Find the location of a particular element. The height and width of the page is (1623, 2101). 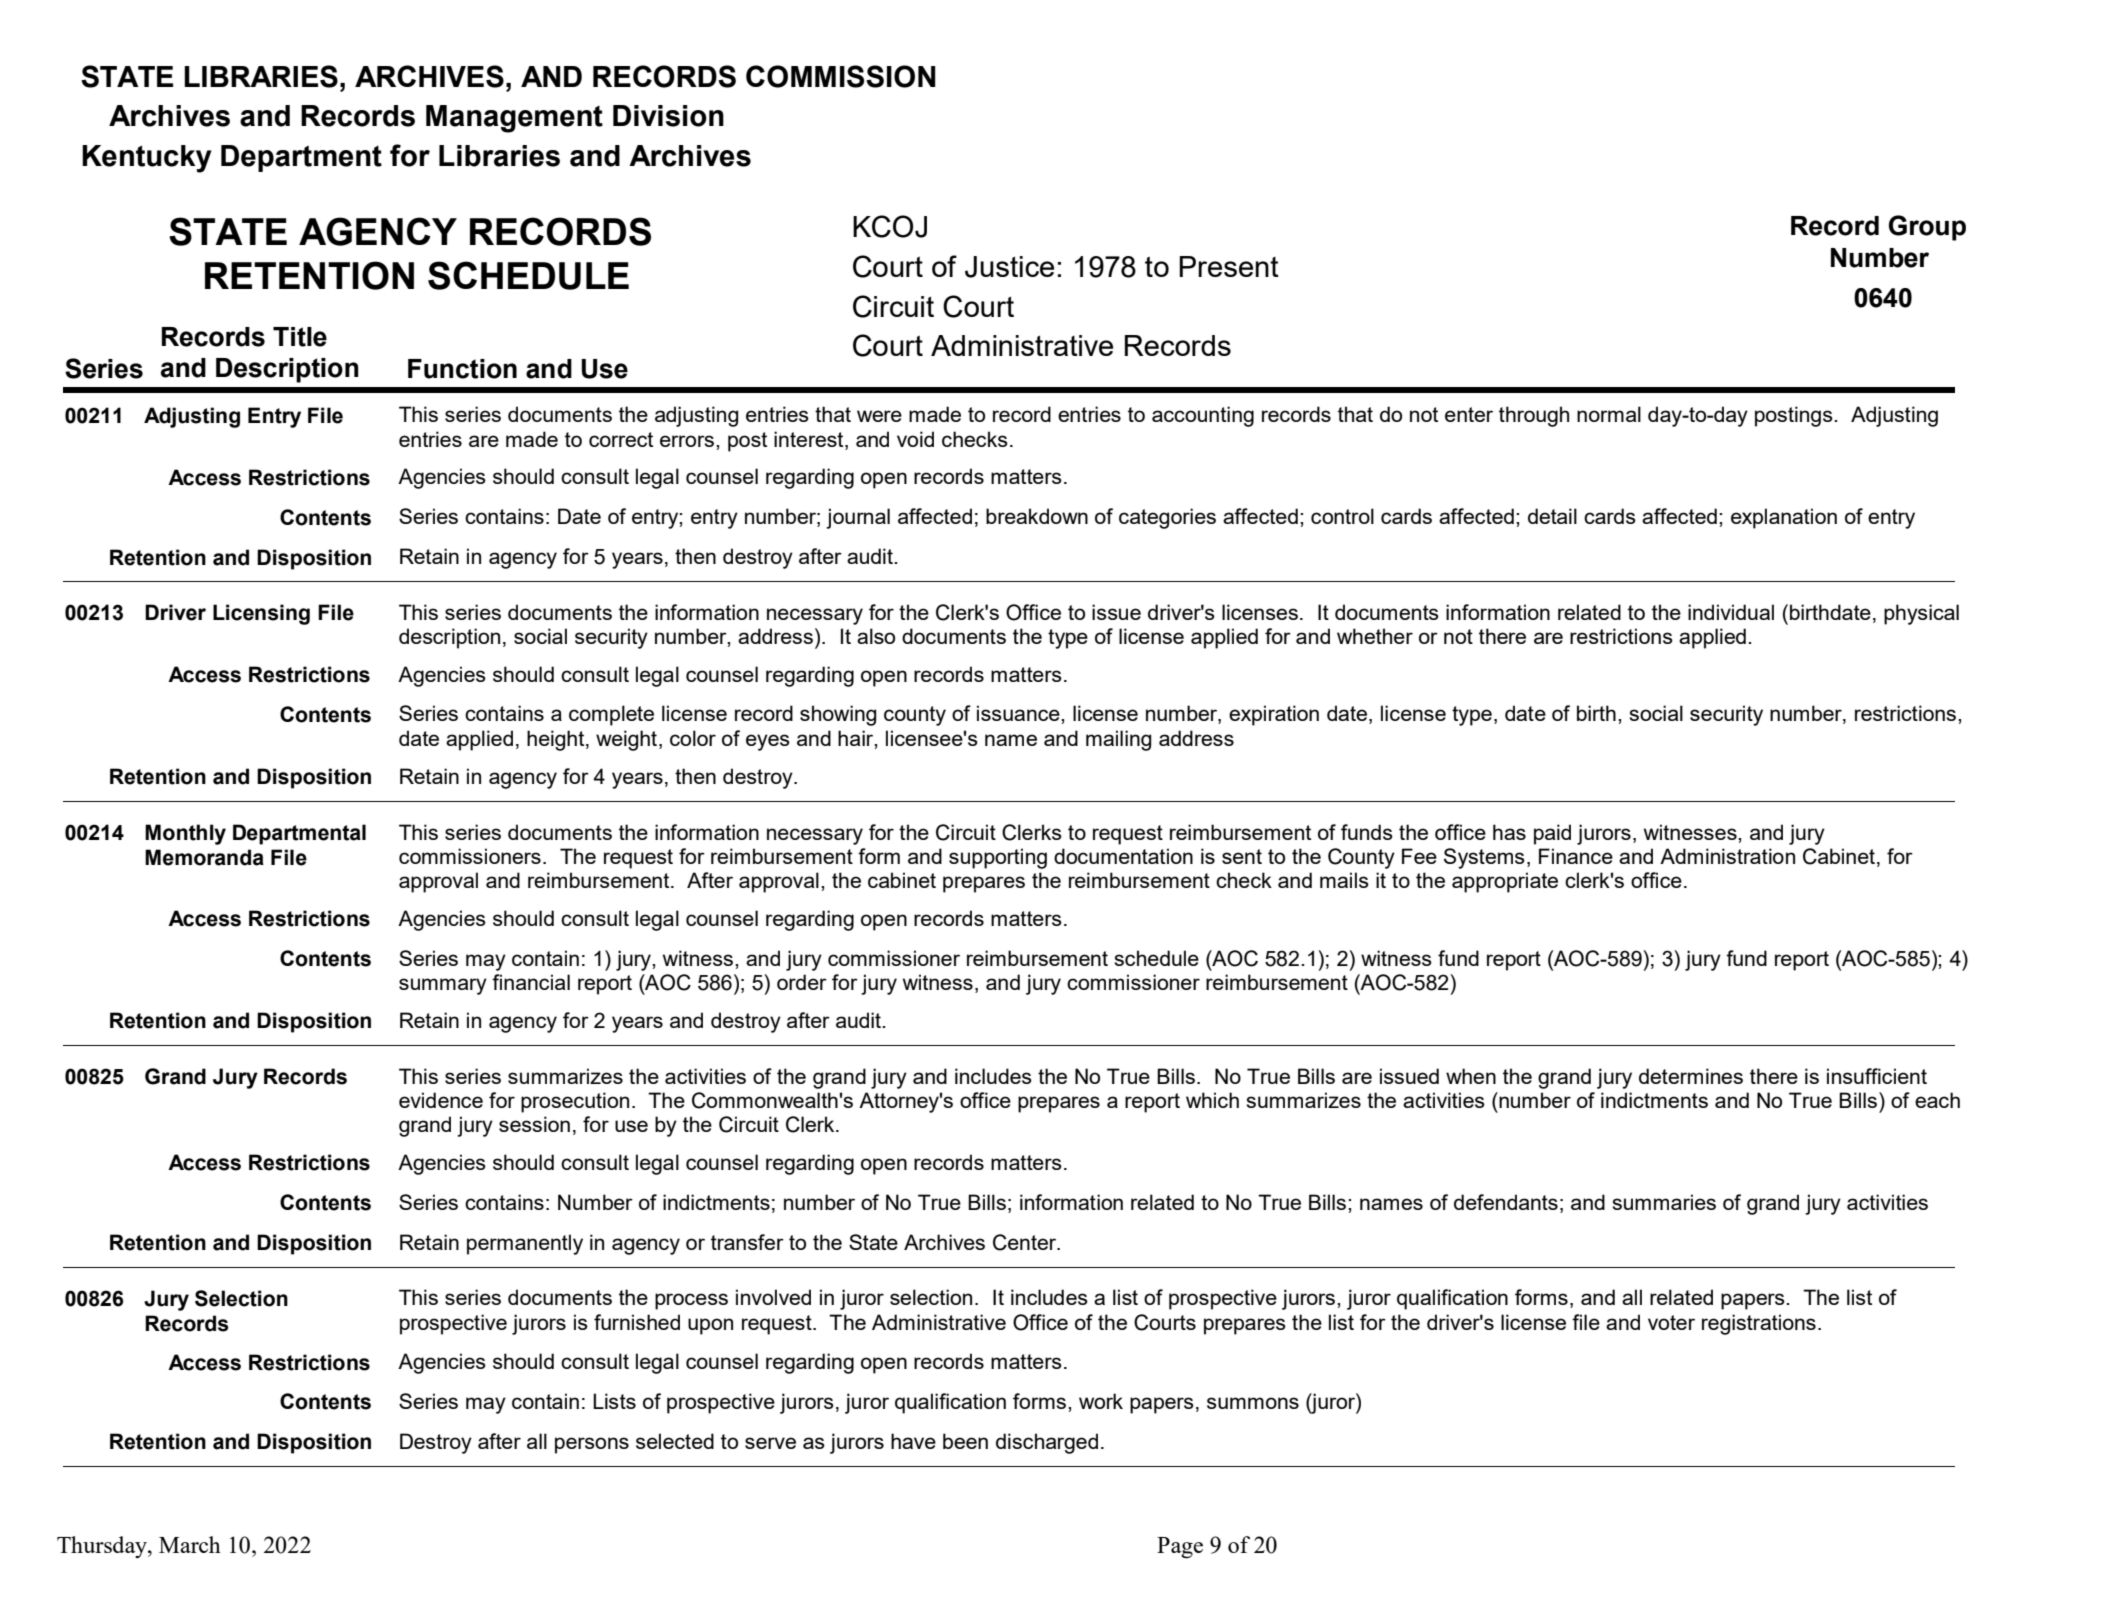

individual is located at coordinates (1731, 612).
